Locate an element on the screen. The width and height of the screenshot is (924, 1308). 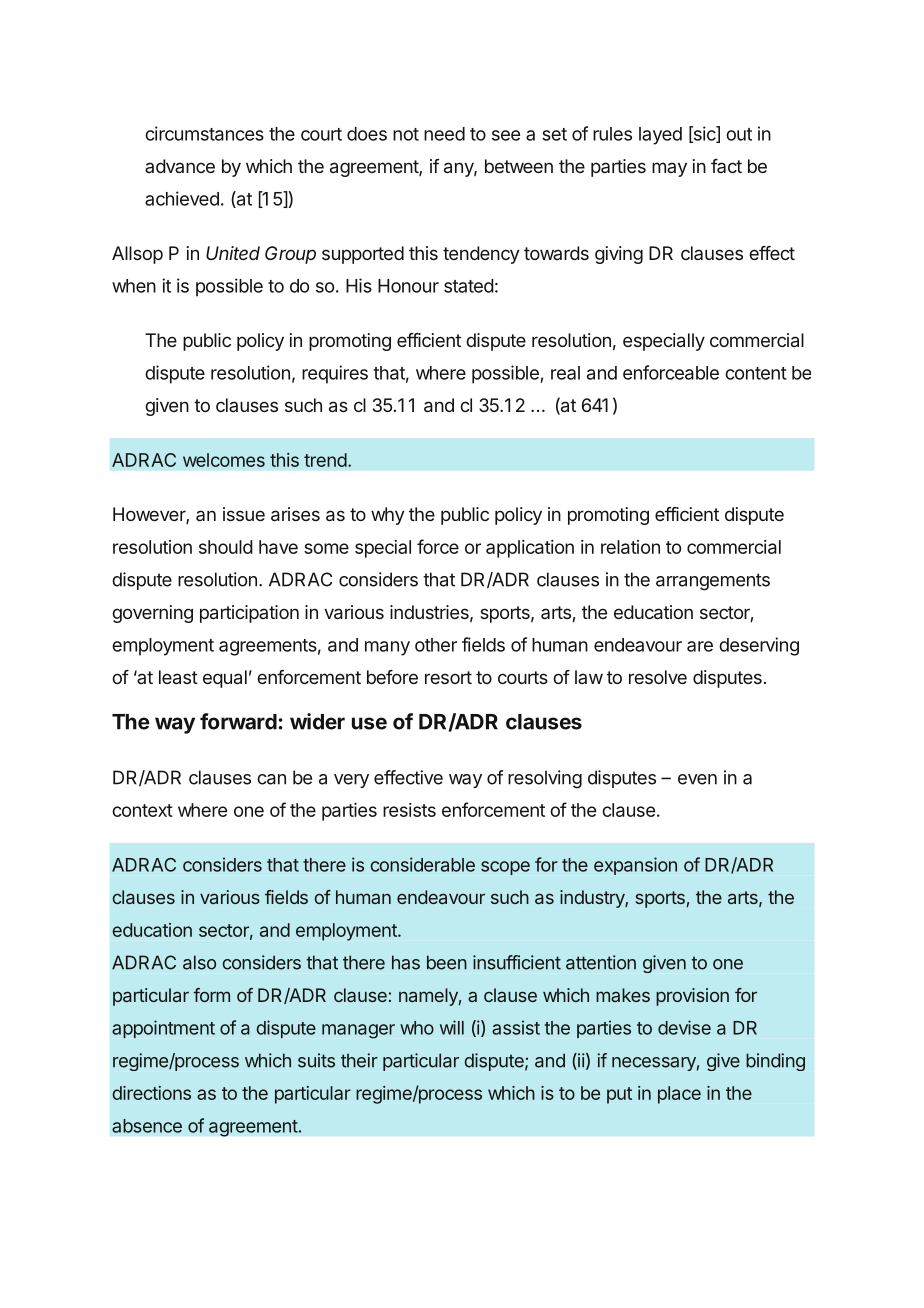
why is located at coordinates (388, 516).
